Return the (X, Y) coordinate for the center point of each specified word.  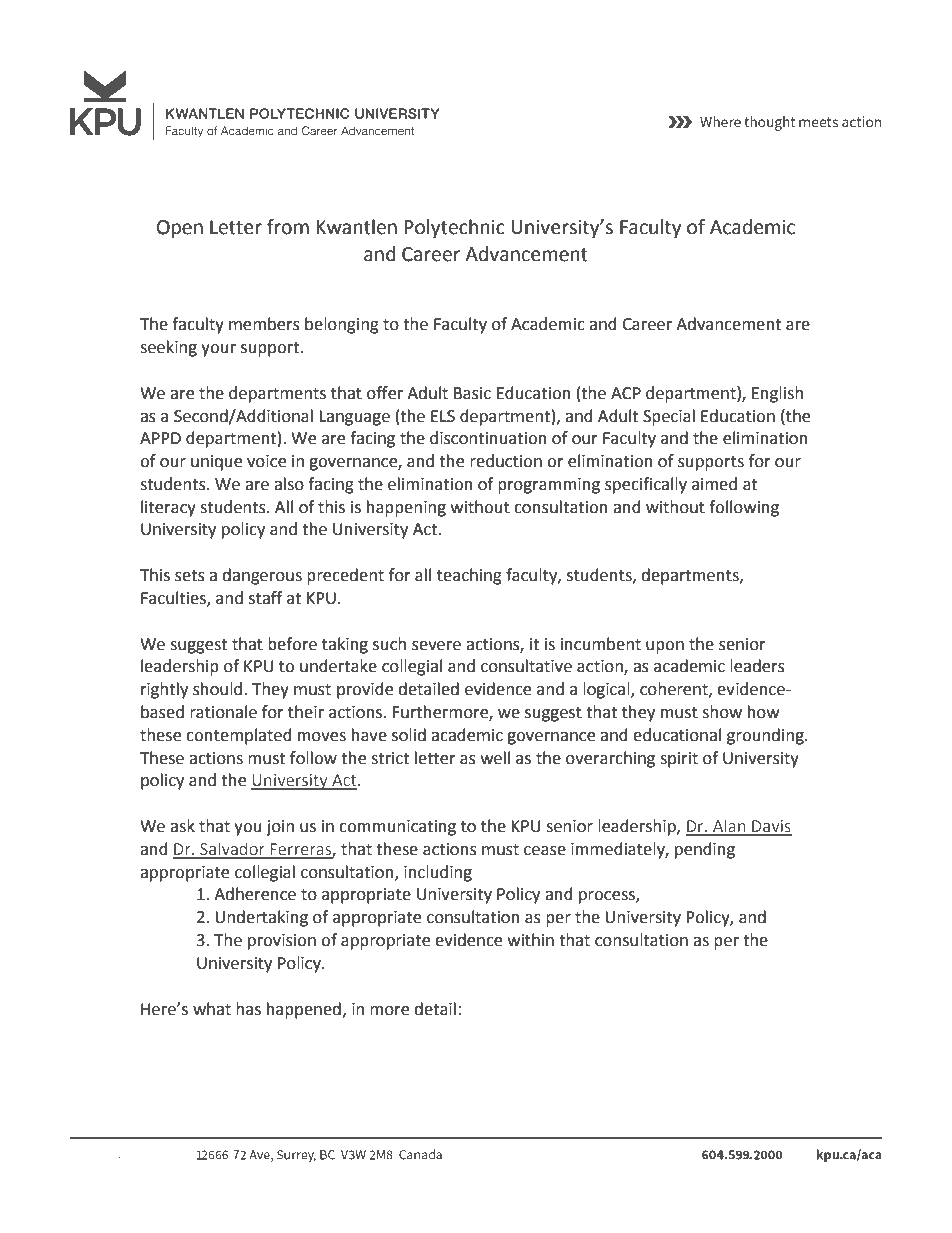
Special (669, 417)
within (531, 940)
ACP (626, 393)
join (280, 828)
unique (216, 463)
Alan (729, 827)
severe (436, 646)
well (495, 758)
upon (665, 647)
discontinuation (488, 438)
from (288, 227)
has (248, 1009)
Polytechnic (454, 228)
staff (265, 598)
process (608, 897)
